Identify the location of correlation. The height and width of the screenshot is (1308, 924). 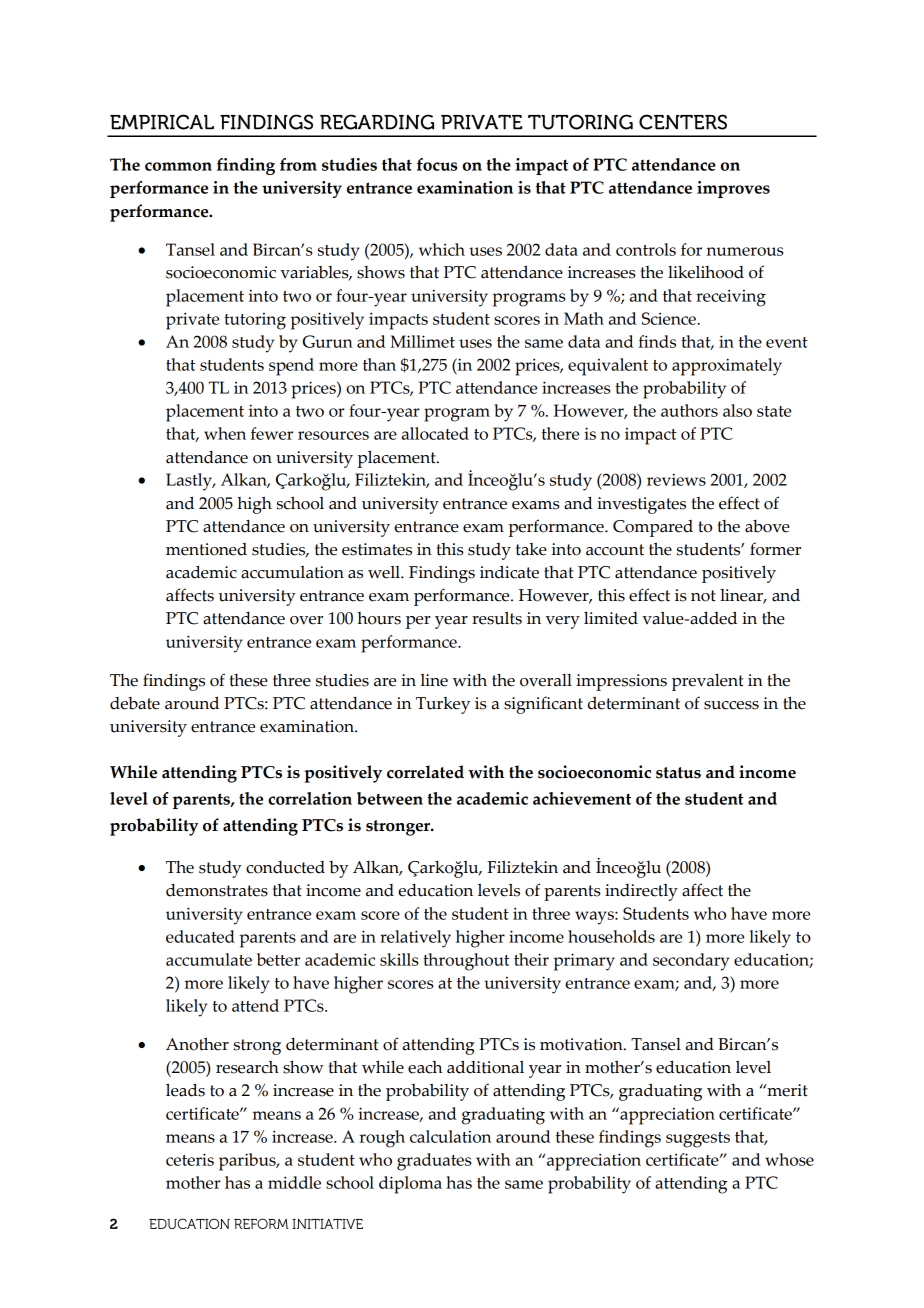
(310, 798).
